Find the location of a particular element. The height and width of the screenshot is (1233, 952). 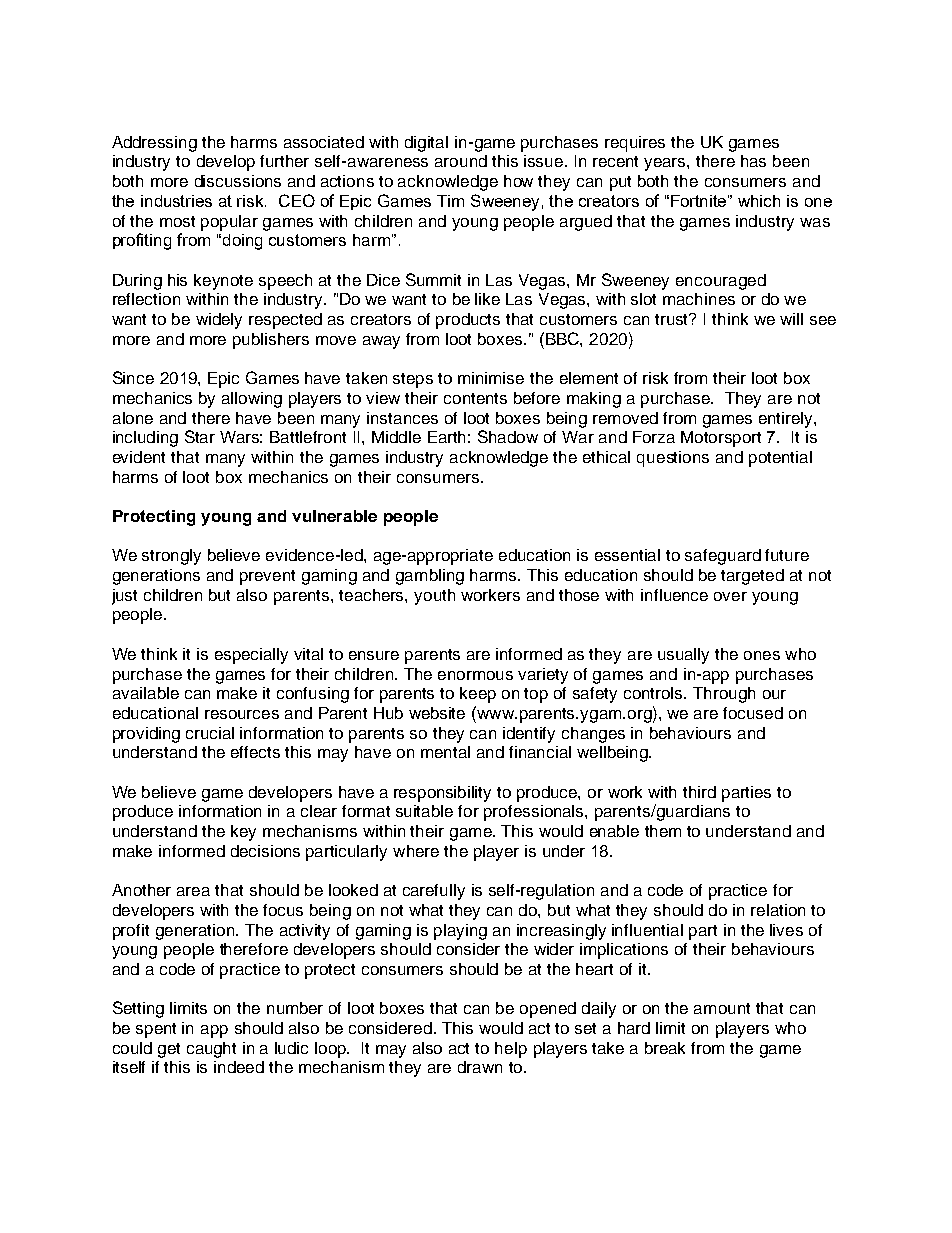

around is located at coordinates (461, 161).
